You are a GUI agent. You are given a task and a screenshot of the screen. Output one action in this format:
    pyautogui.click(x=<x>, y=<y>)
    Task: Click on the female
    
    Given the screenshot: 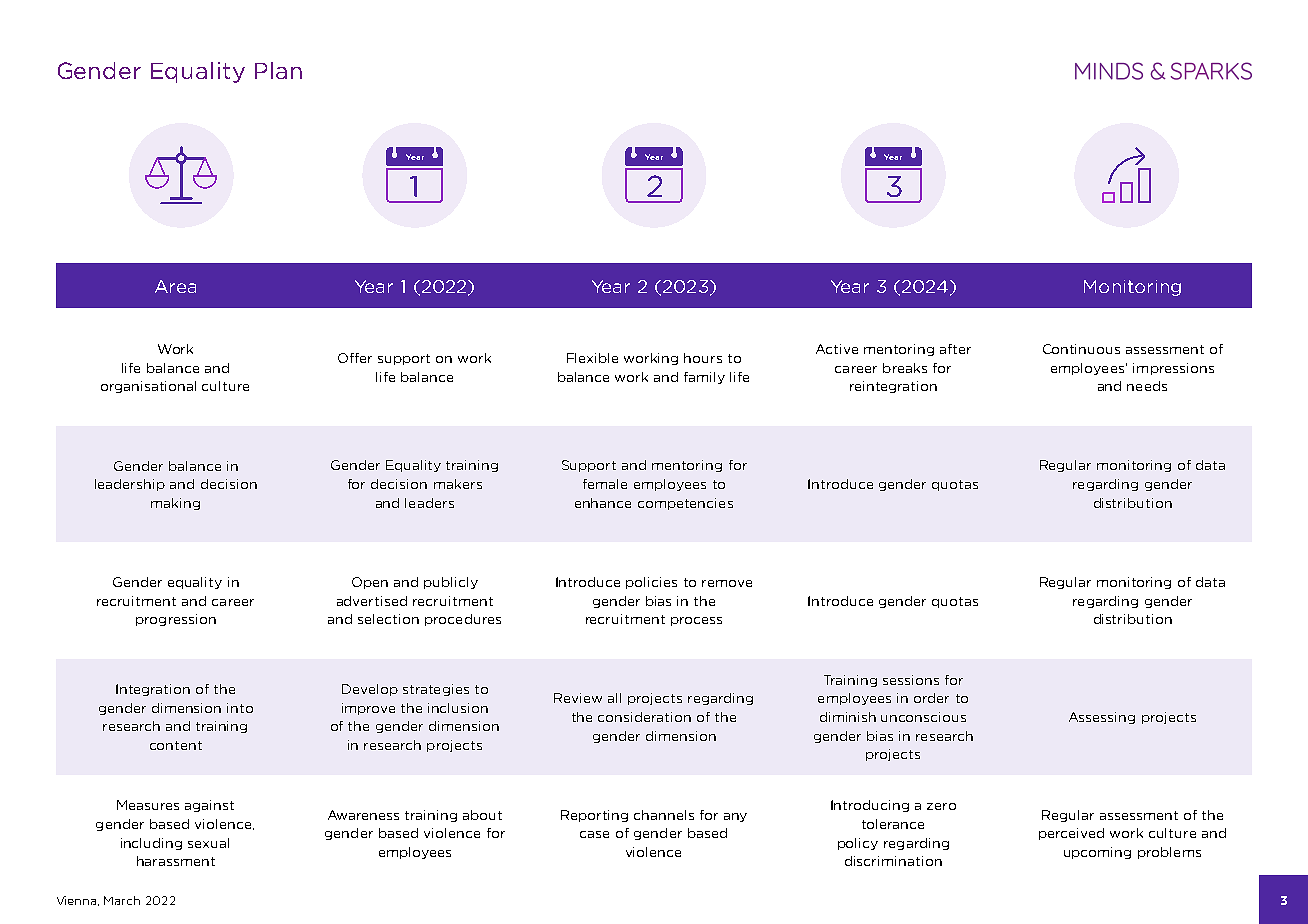 What is the action you would take?
    pyautogui.click(x=605, y=484)
